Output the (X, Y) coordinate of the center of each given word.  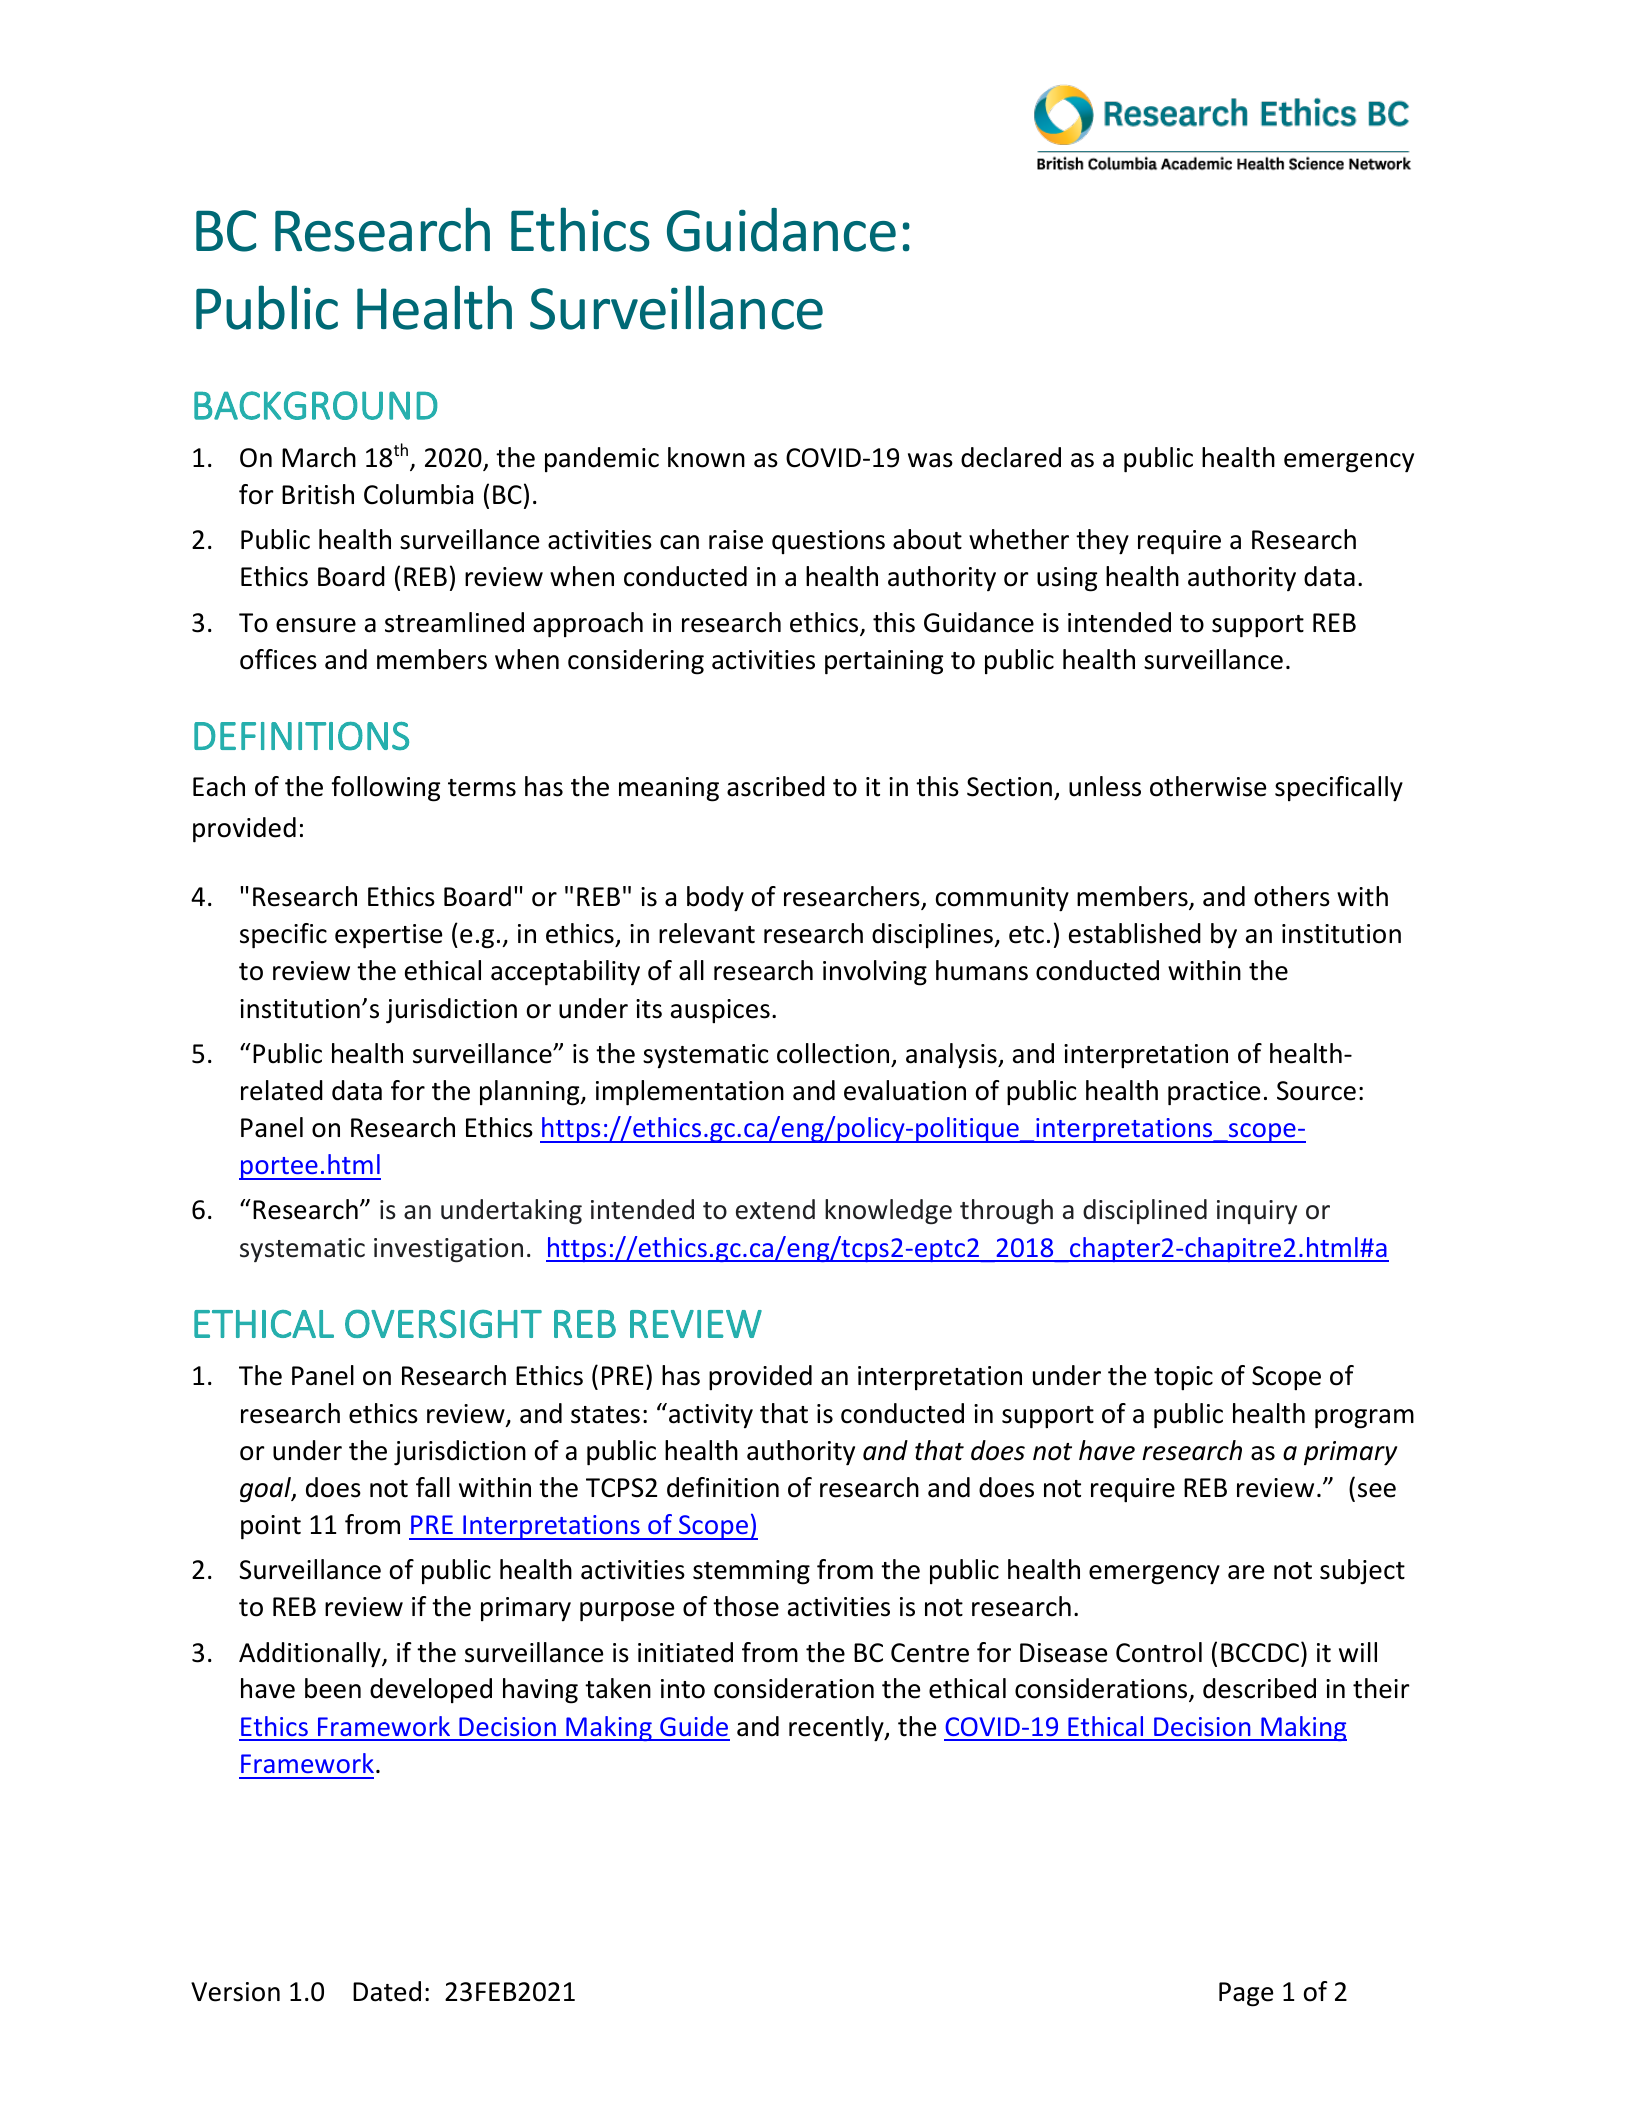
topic (1183, 1378)
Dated (387, 1991)
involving (875, 973)
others (1292, 896)
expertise (388, 936)
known (706, 457)
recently (837, 1729)
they (1102, 542)
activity (711, 1416)
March (319, 457)
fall (433, 1487)
